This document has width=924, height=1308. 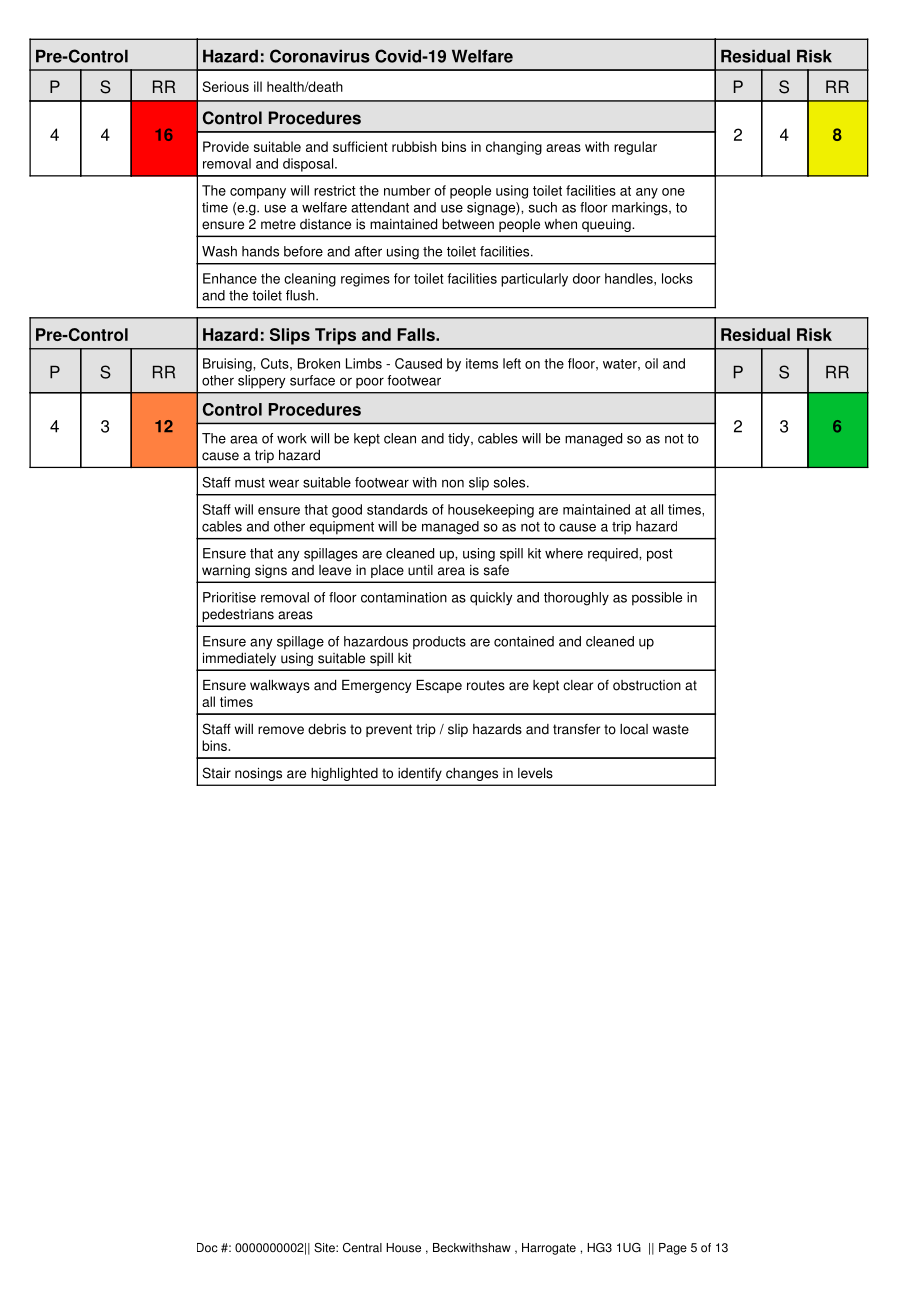 I want to click on walkways, so click(x=280, y=686).
